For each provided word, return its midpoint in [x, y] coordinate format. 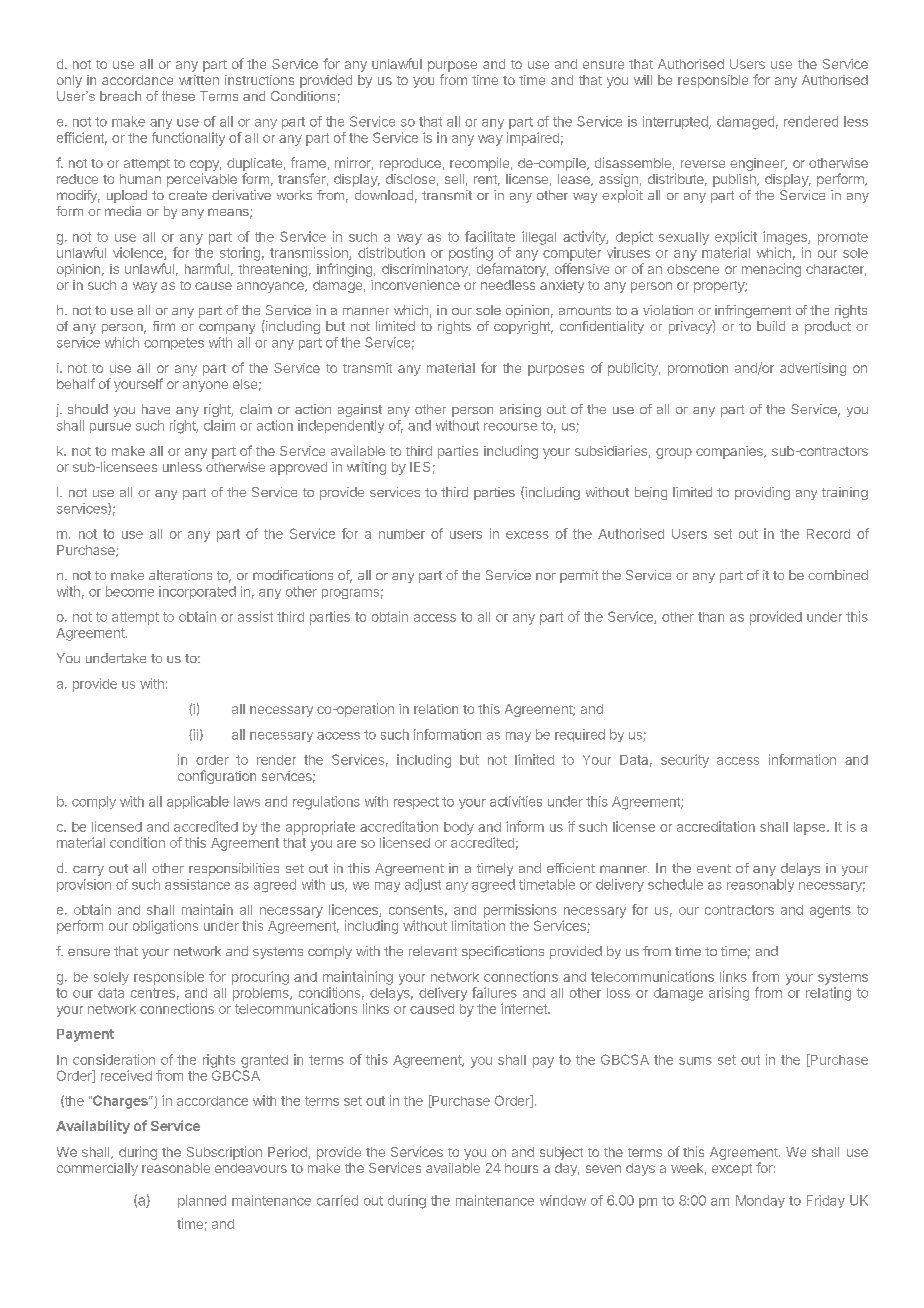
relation [436, 709]
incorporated [197, 592]
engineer [758, 164]
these [178, 96]
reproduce [410, 164]
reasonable [176, 1168]
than [711, 617]
